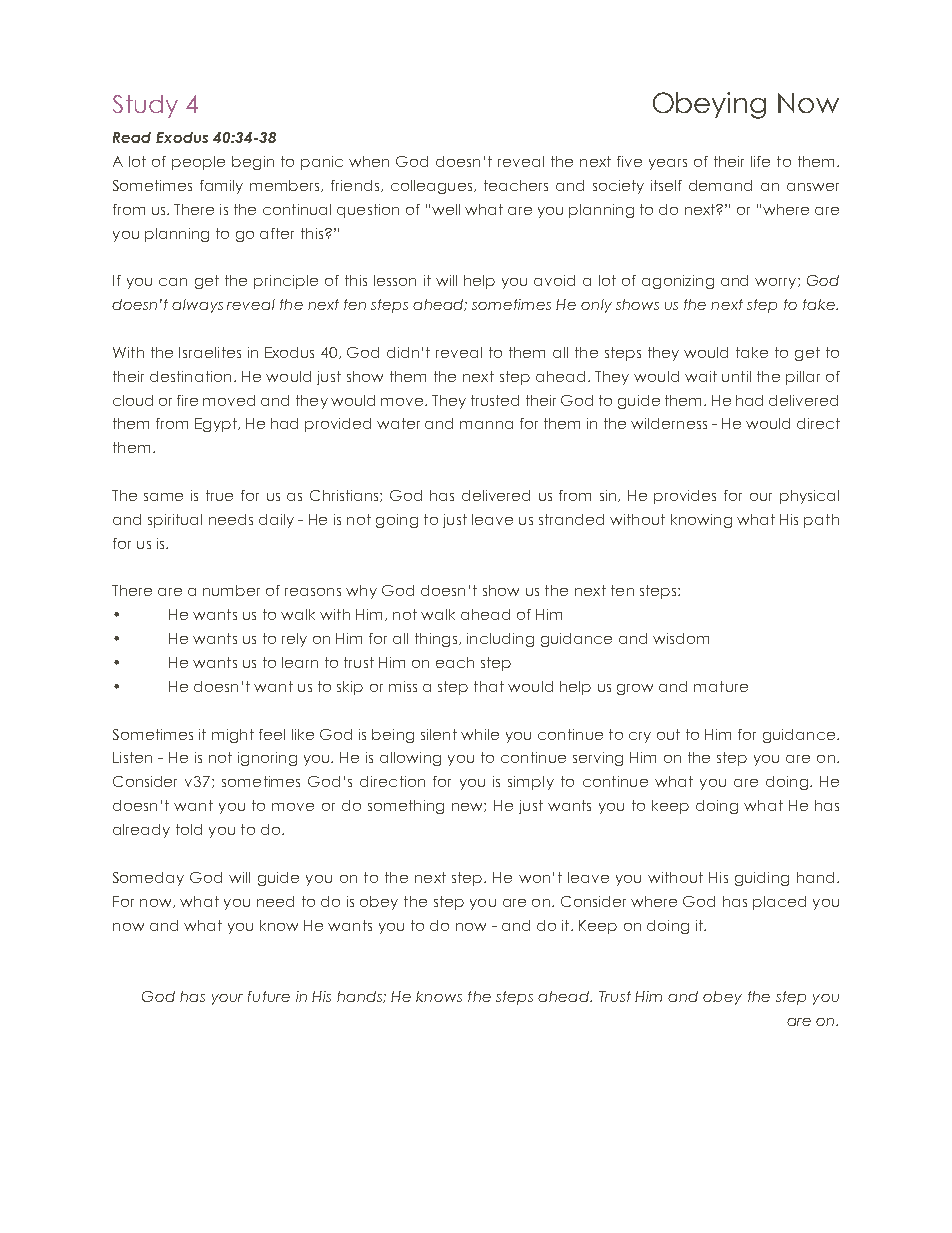 The image size is (952, 1233). What do you see at coordinates (231, 590) in the image?
I see `number` at bounding box center [231, 590].
